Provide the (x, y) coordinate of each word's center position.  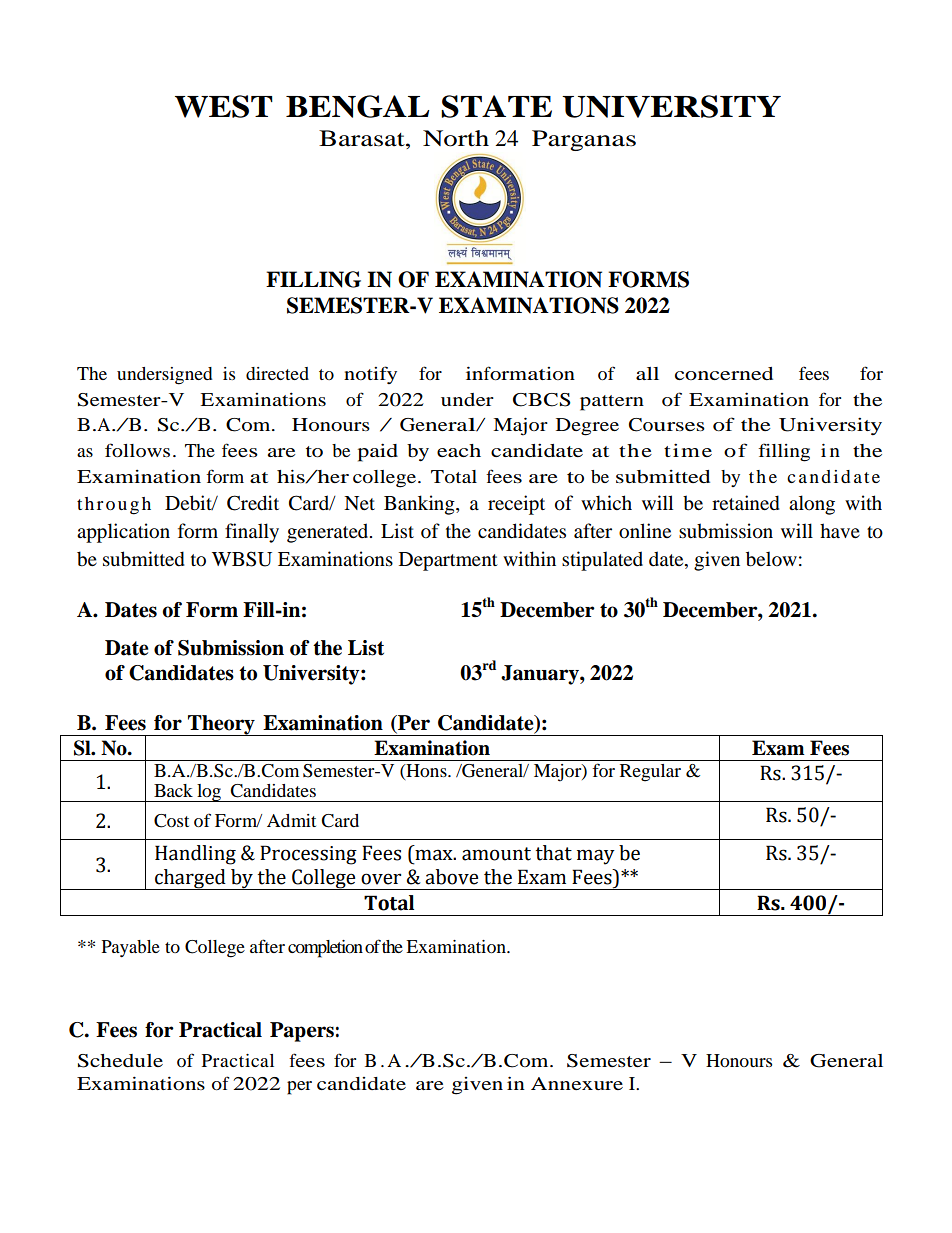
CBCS (542, 400)
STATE (496, 106)
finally (252, 533)
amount (496, 854)
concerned (724, 373)
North (456, 138)
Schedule (120, 1061)
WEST (224, 106)
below (771, 559)
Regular (650, 773)
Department (448, 561)
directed (277, 373)
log (209, 793)
